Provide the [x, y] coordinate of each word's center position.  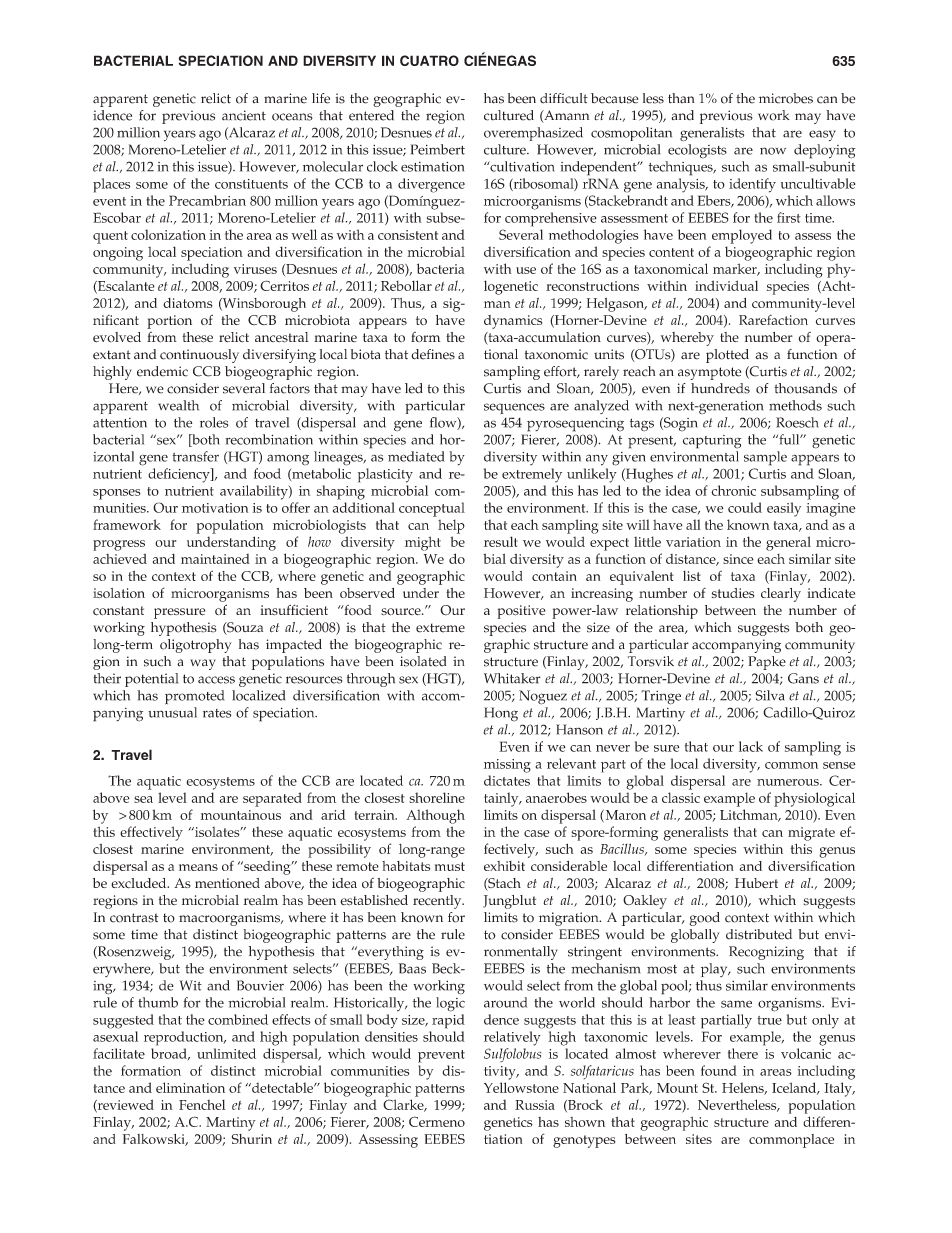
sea [143, 799]
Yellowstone [521, 1087]
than [681, 98]
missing [507, 766]
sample [765, 458]
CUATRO [429, 60]
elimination [190, 1087]
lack [751, 746]
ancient [244, 115]
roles [214, 422]
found [719, 1070]
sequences [514, 408]
